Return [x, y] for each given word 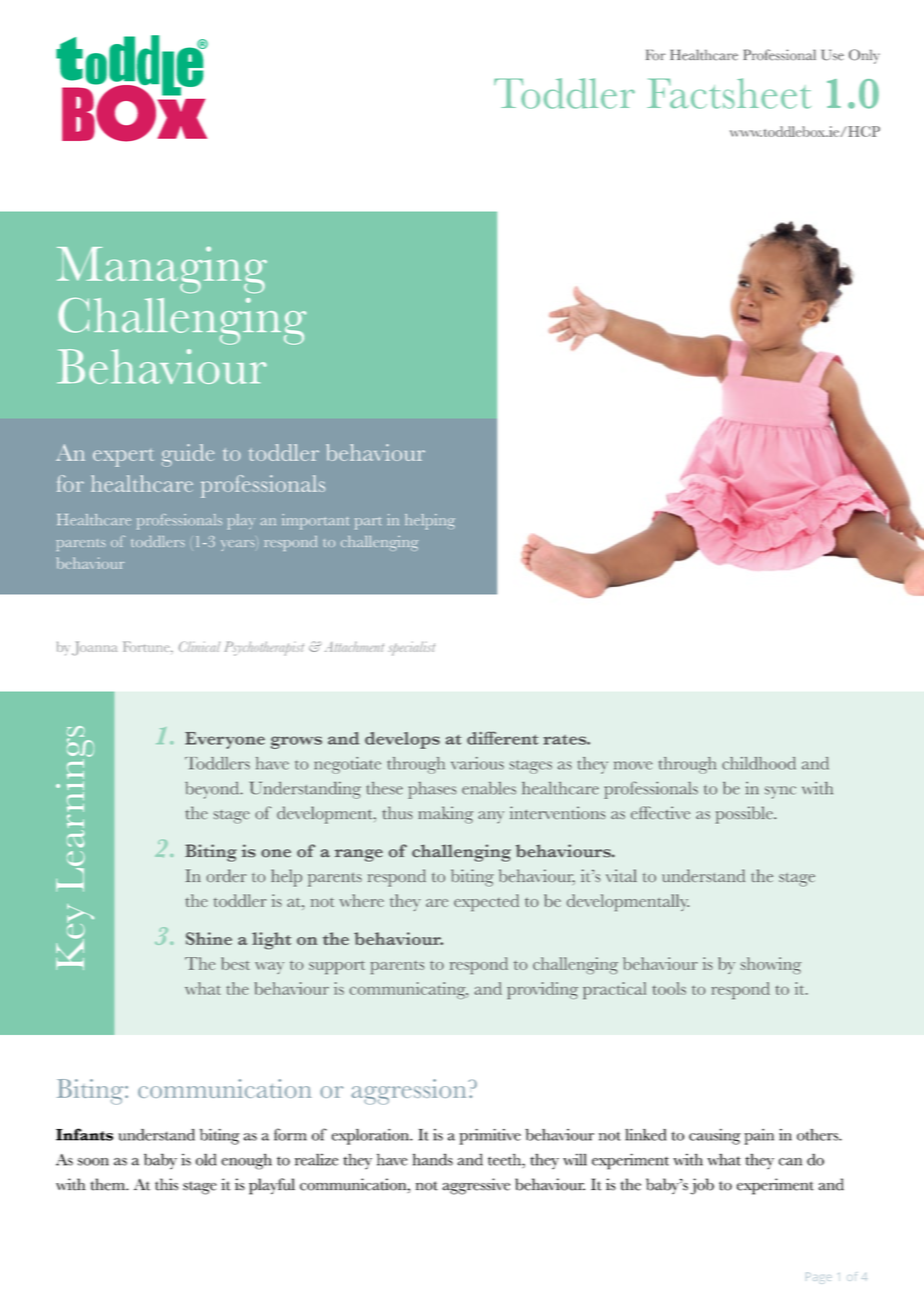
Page [818, 1278]
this [166, 1184]
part [368, 523]
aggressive [476, 1186]
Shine [209, 938]
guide [188, 455]
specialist [411, 648]
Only [864, 56]
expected [486, 902]
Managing [162, 270]
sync [780, 792]
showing [770, 965]
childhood [759, 763]
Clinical [199, 646]
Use [833, 55]
